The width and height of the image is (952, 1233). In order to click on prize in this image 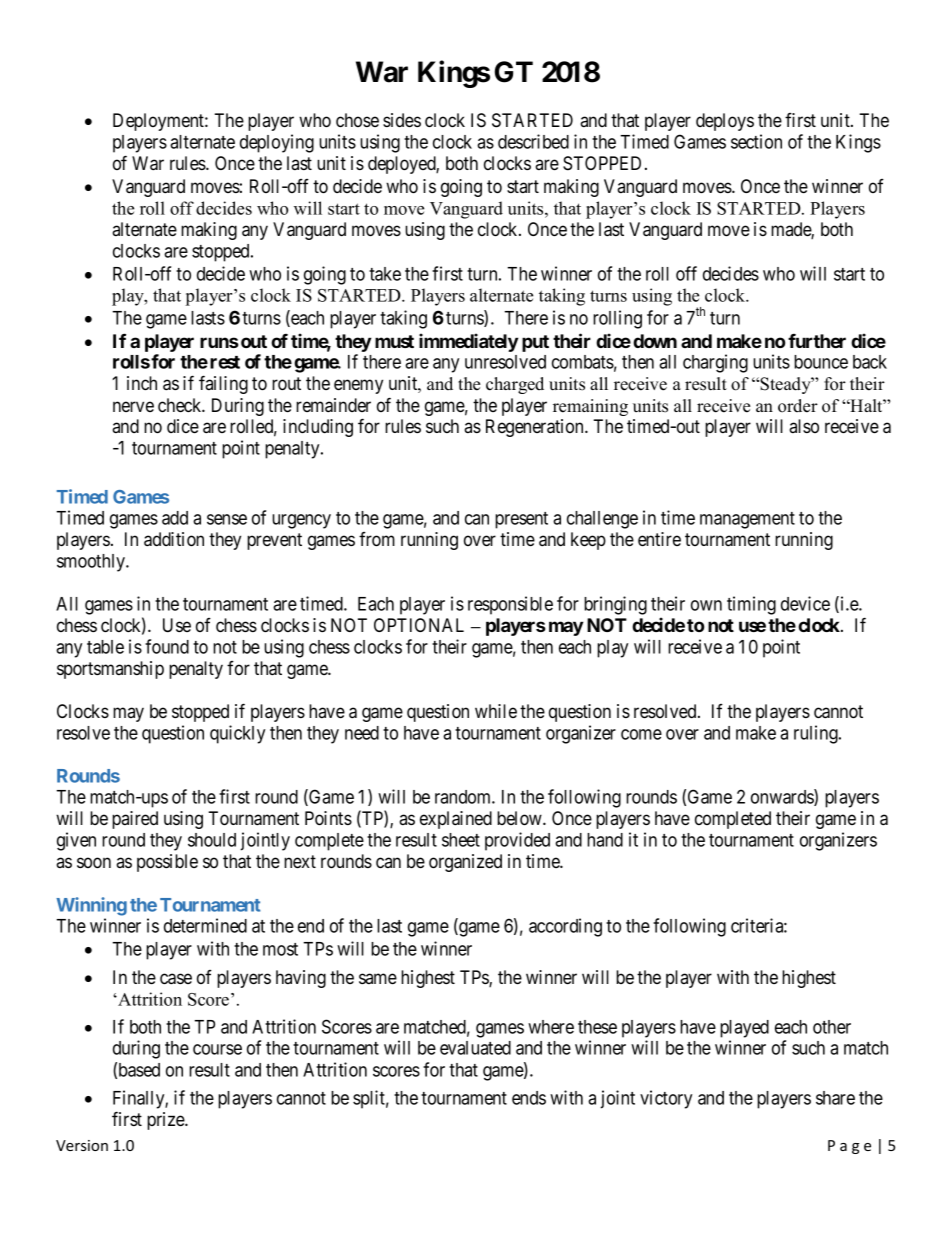, I will do `click(166, 1121)`.
